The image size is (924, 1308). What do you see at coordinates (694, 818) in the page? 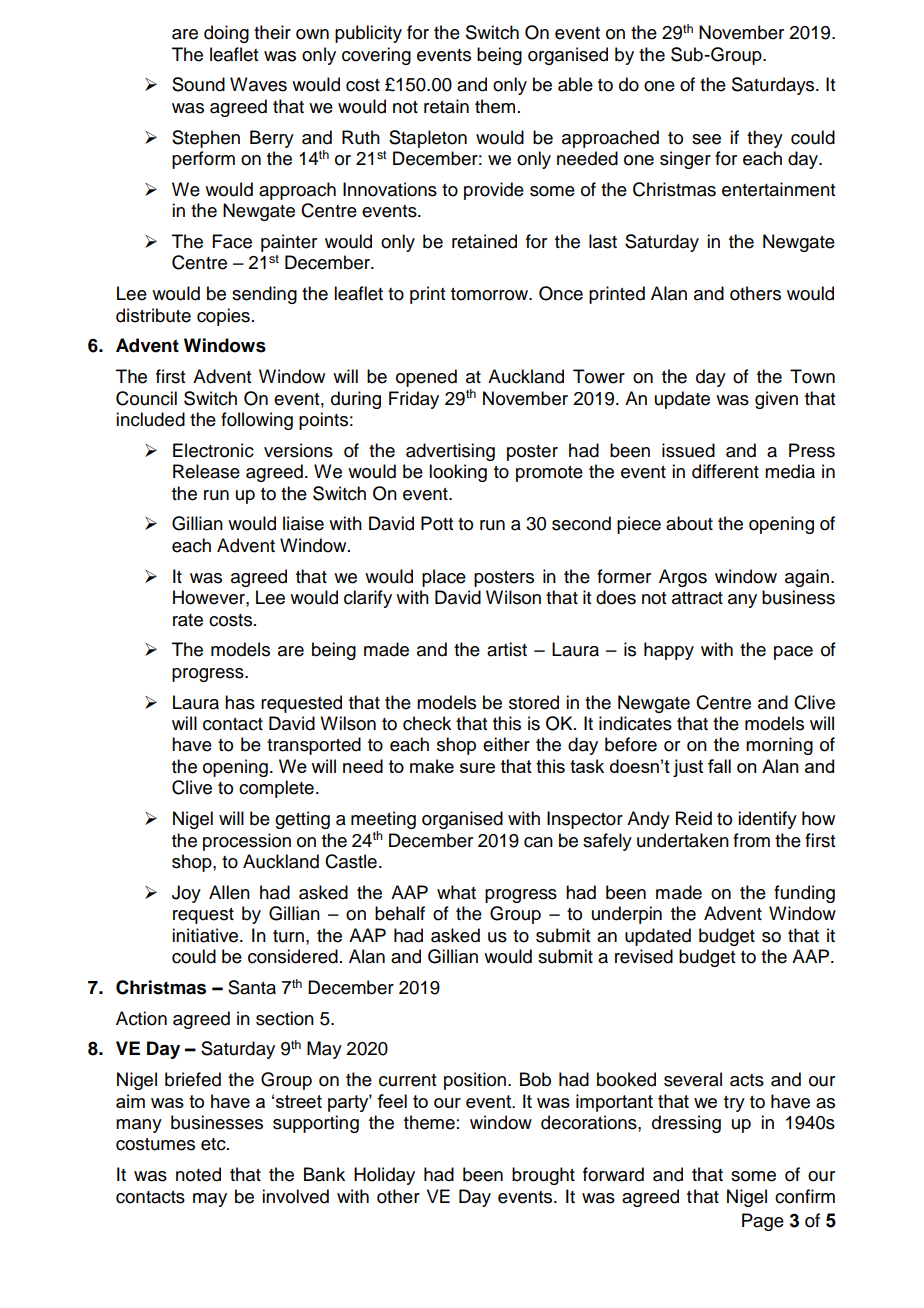
I see `Reid` at bounding box center [694, 818].
